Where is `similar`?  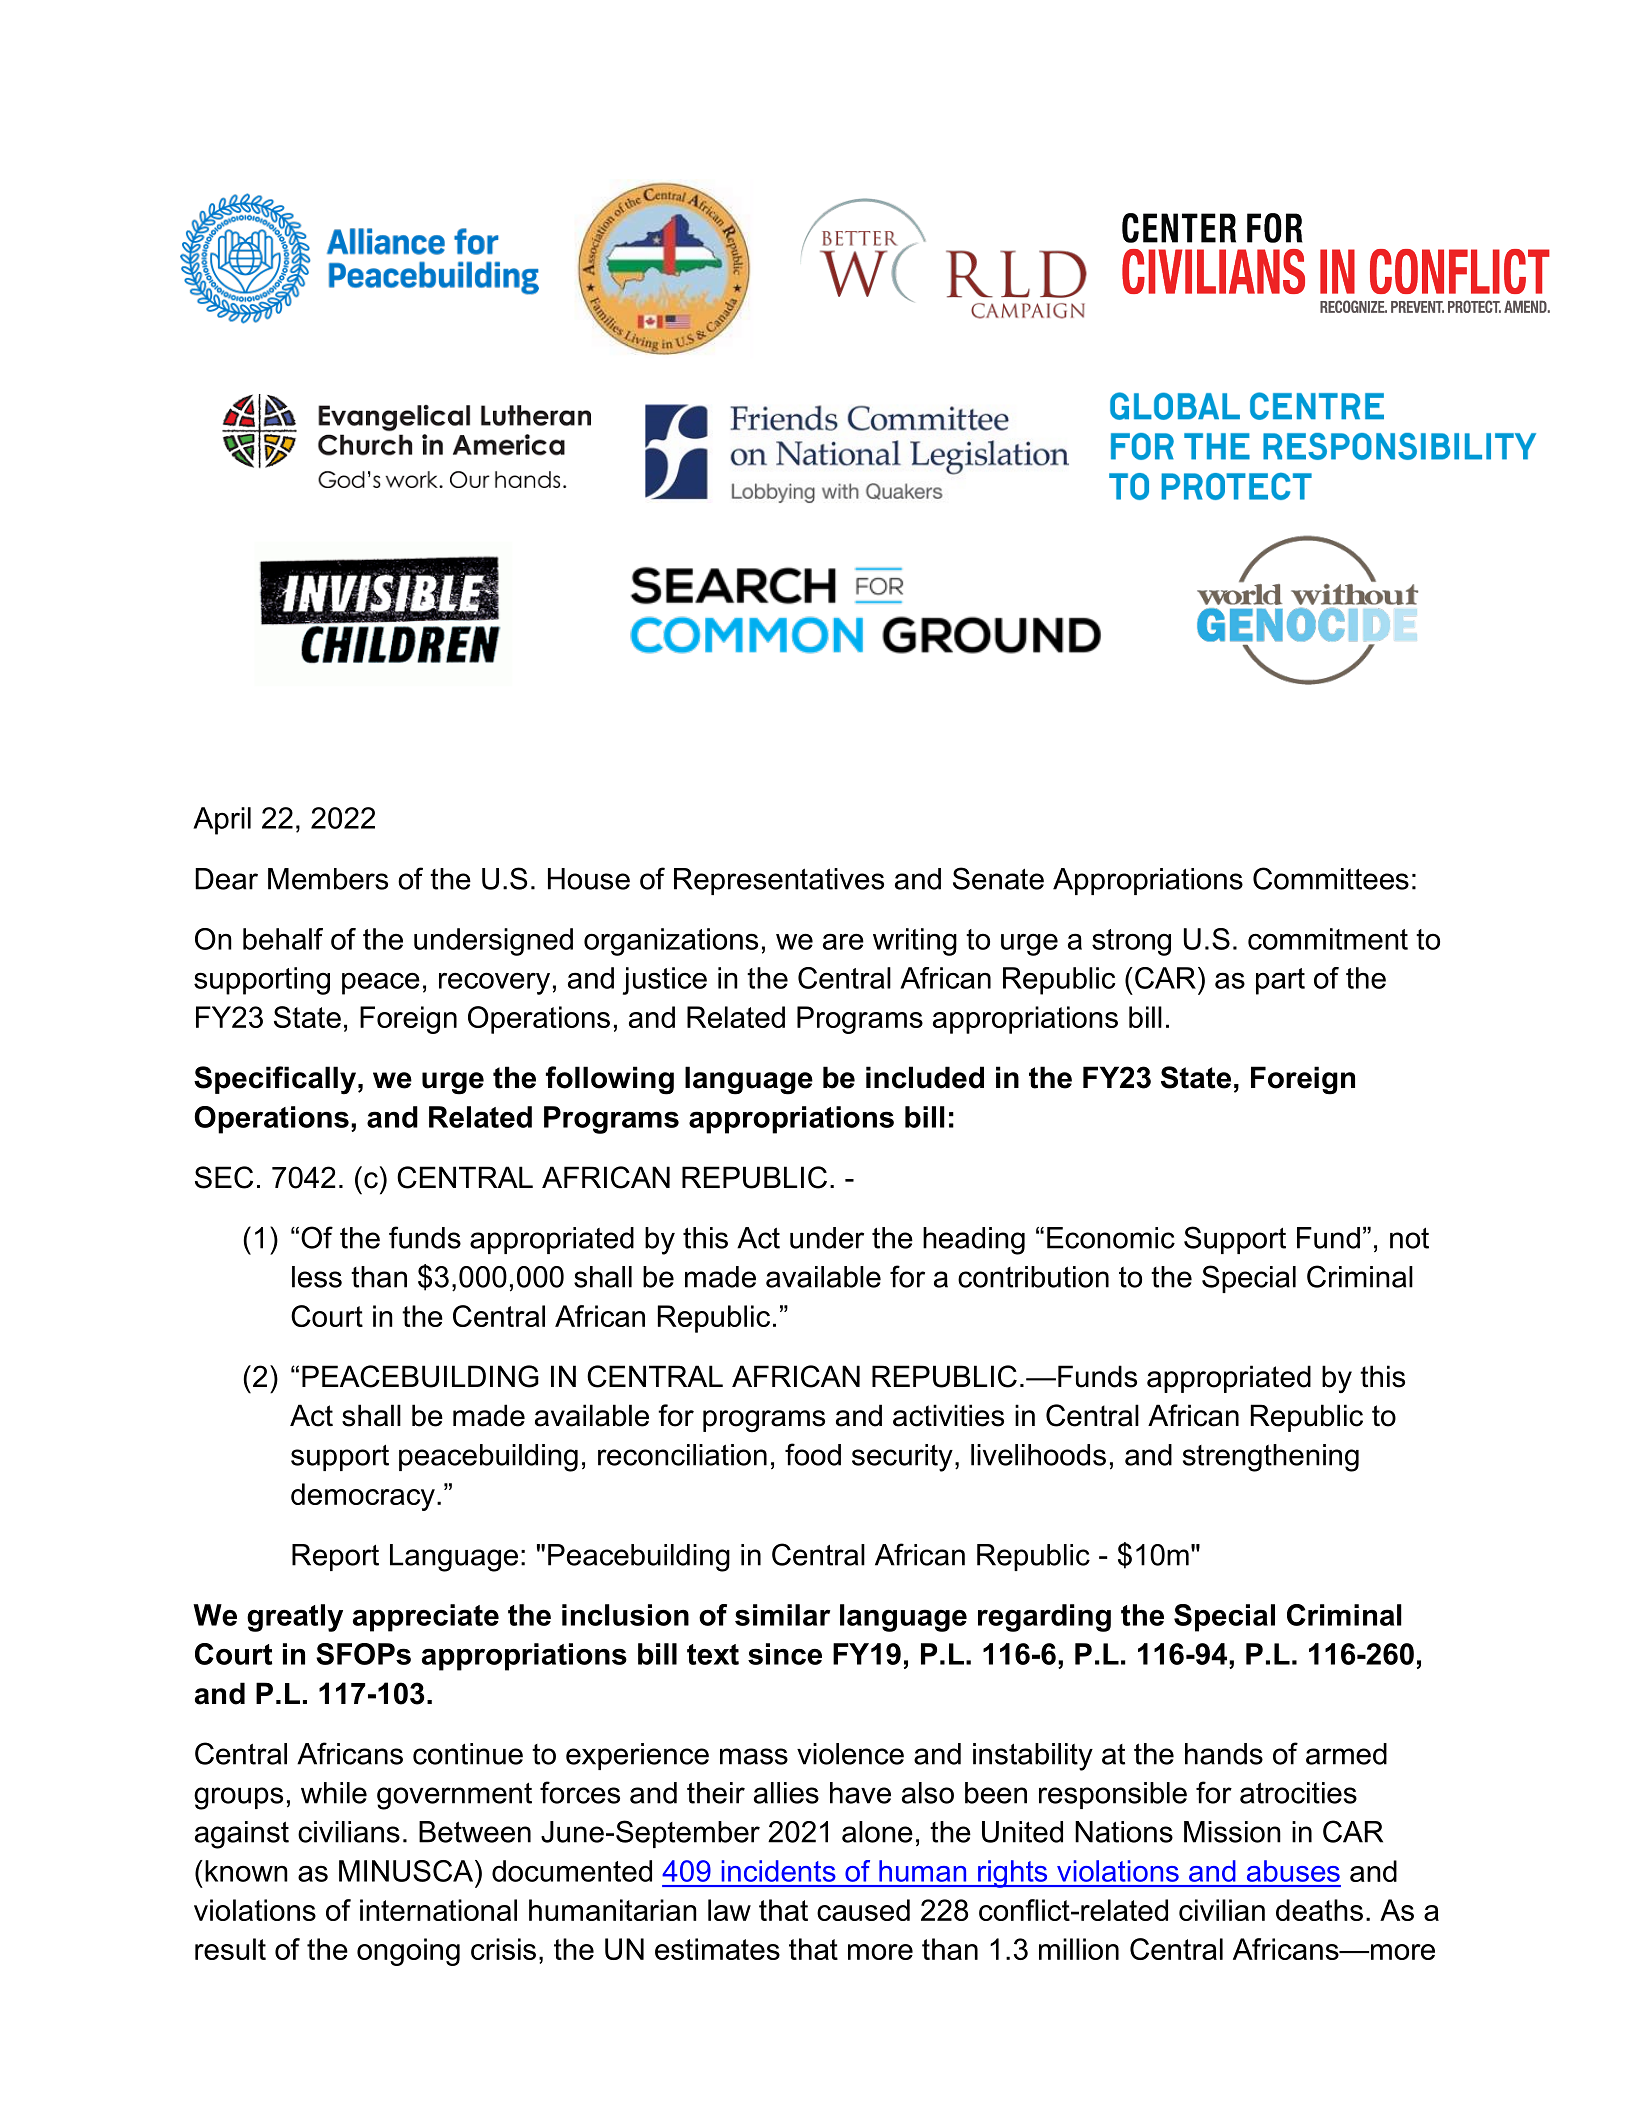 similar is located at coordinates (783, 1615).
